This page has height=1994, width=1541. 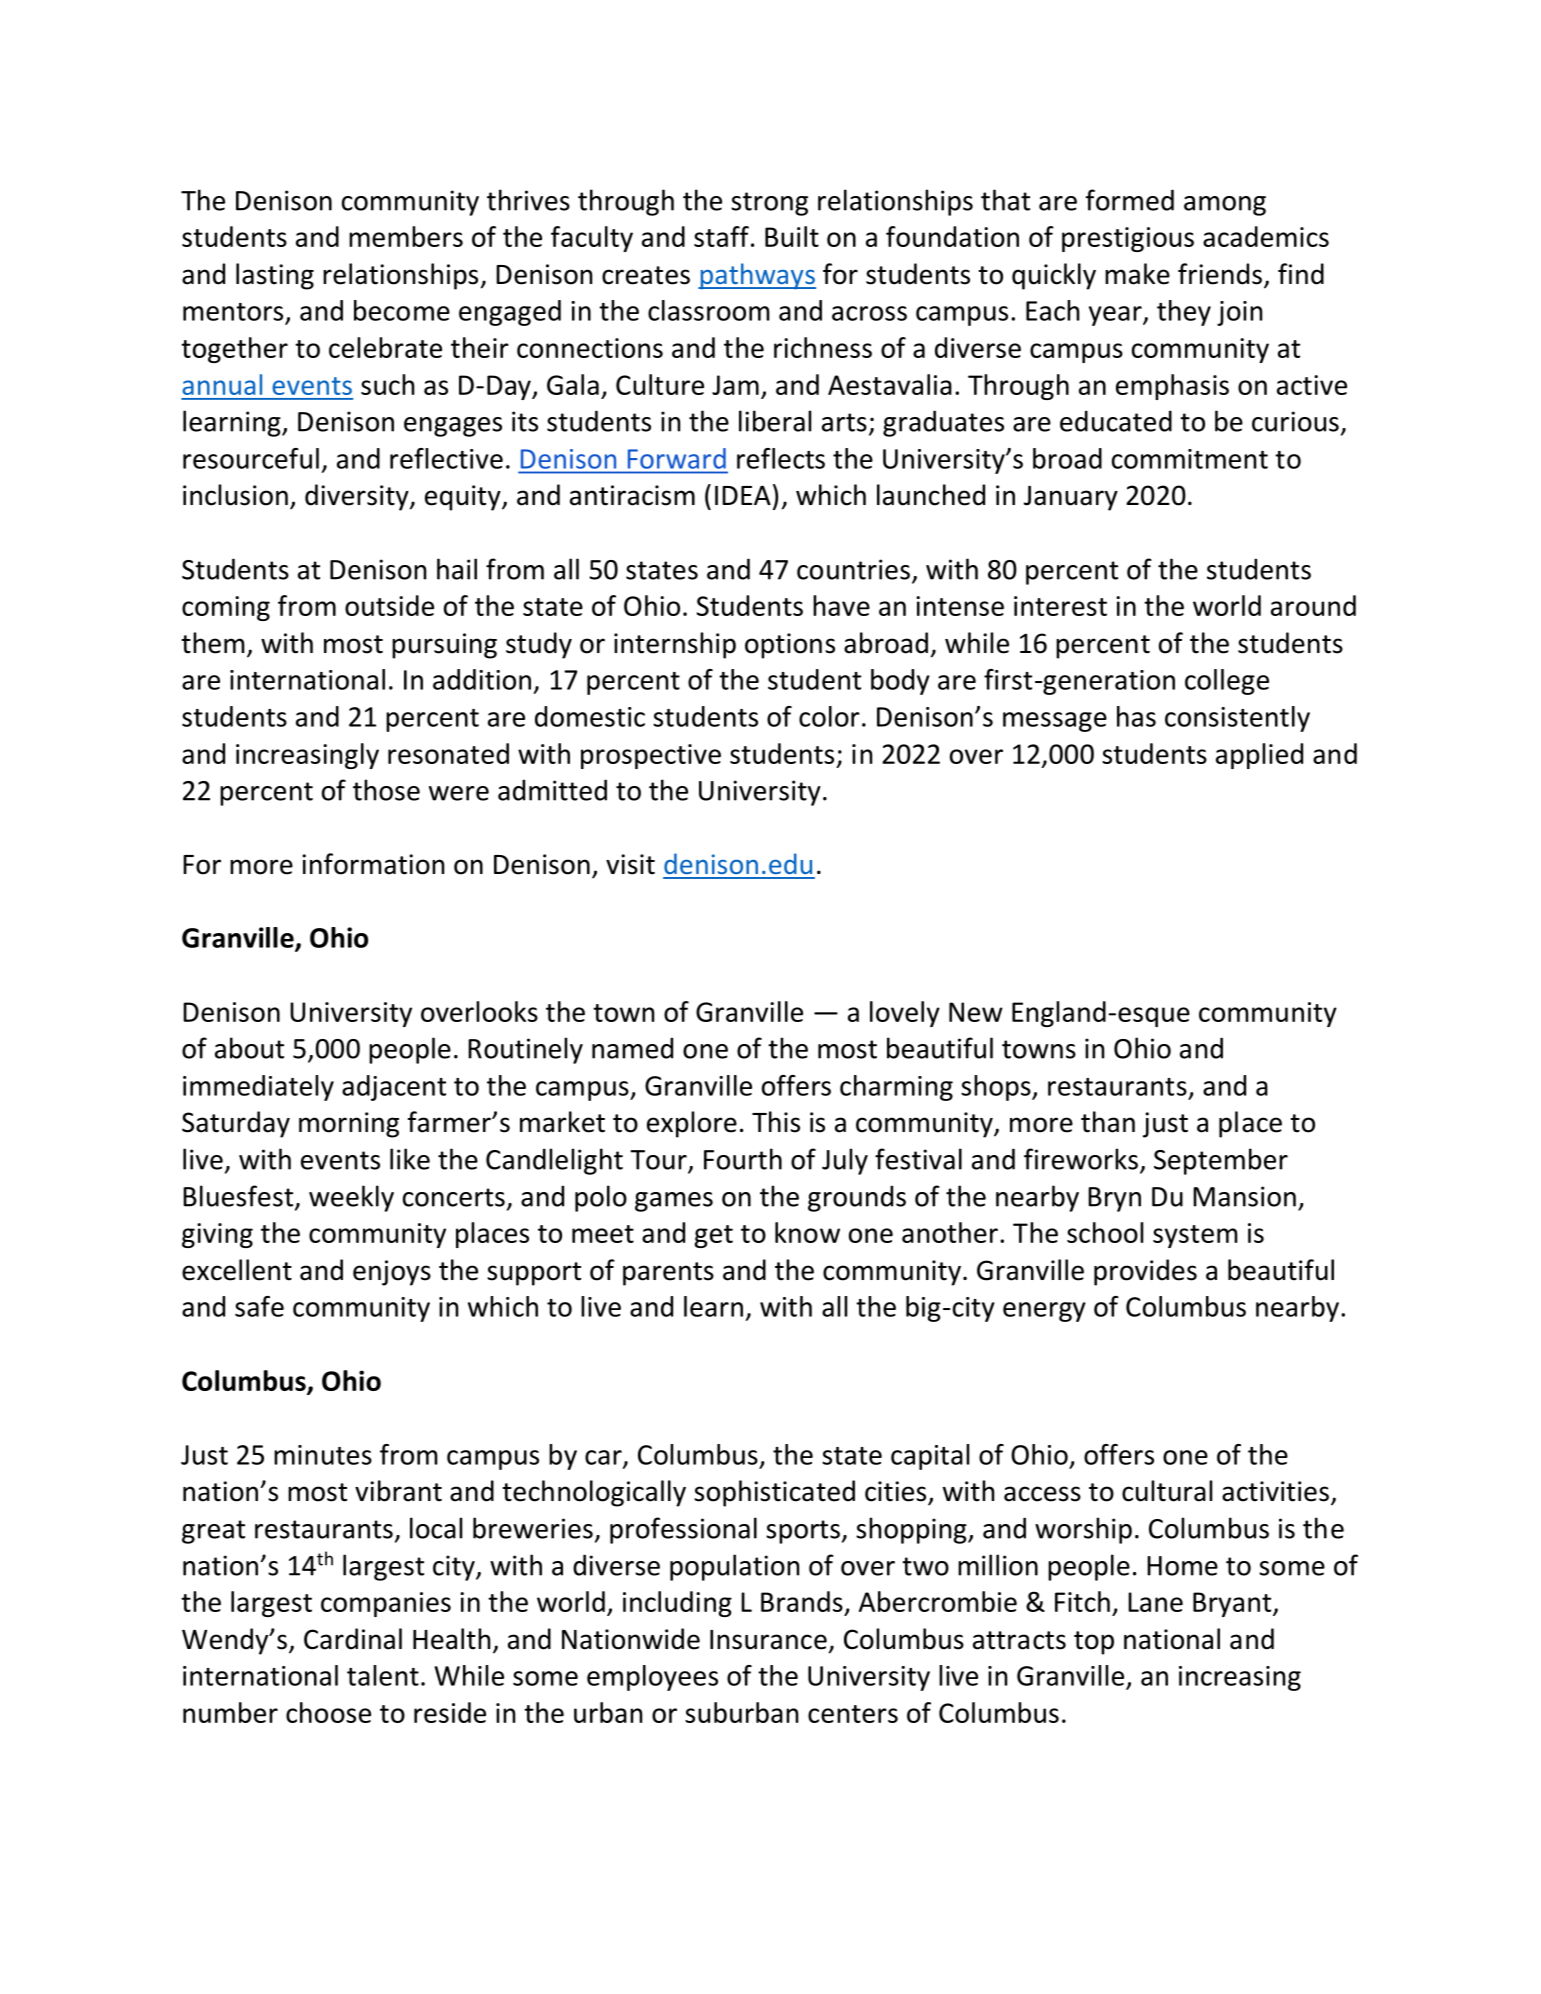 I want to click on Insurance, so click(x=768, y=1640).
